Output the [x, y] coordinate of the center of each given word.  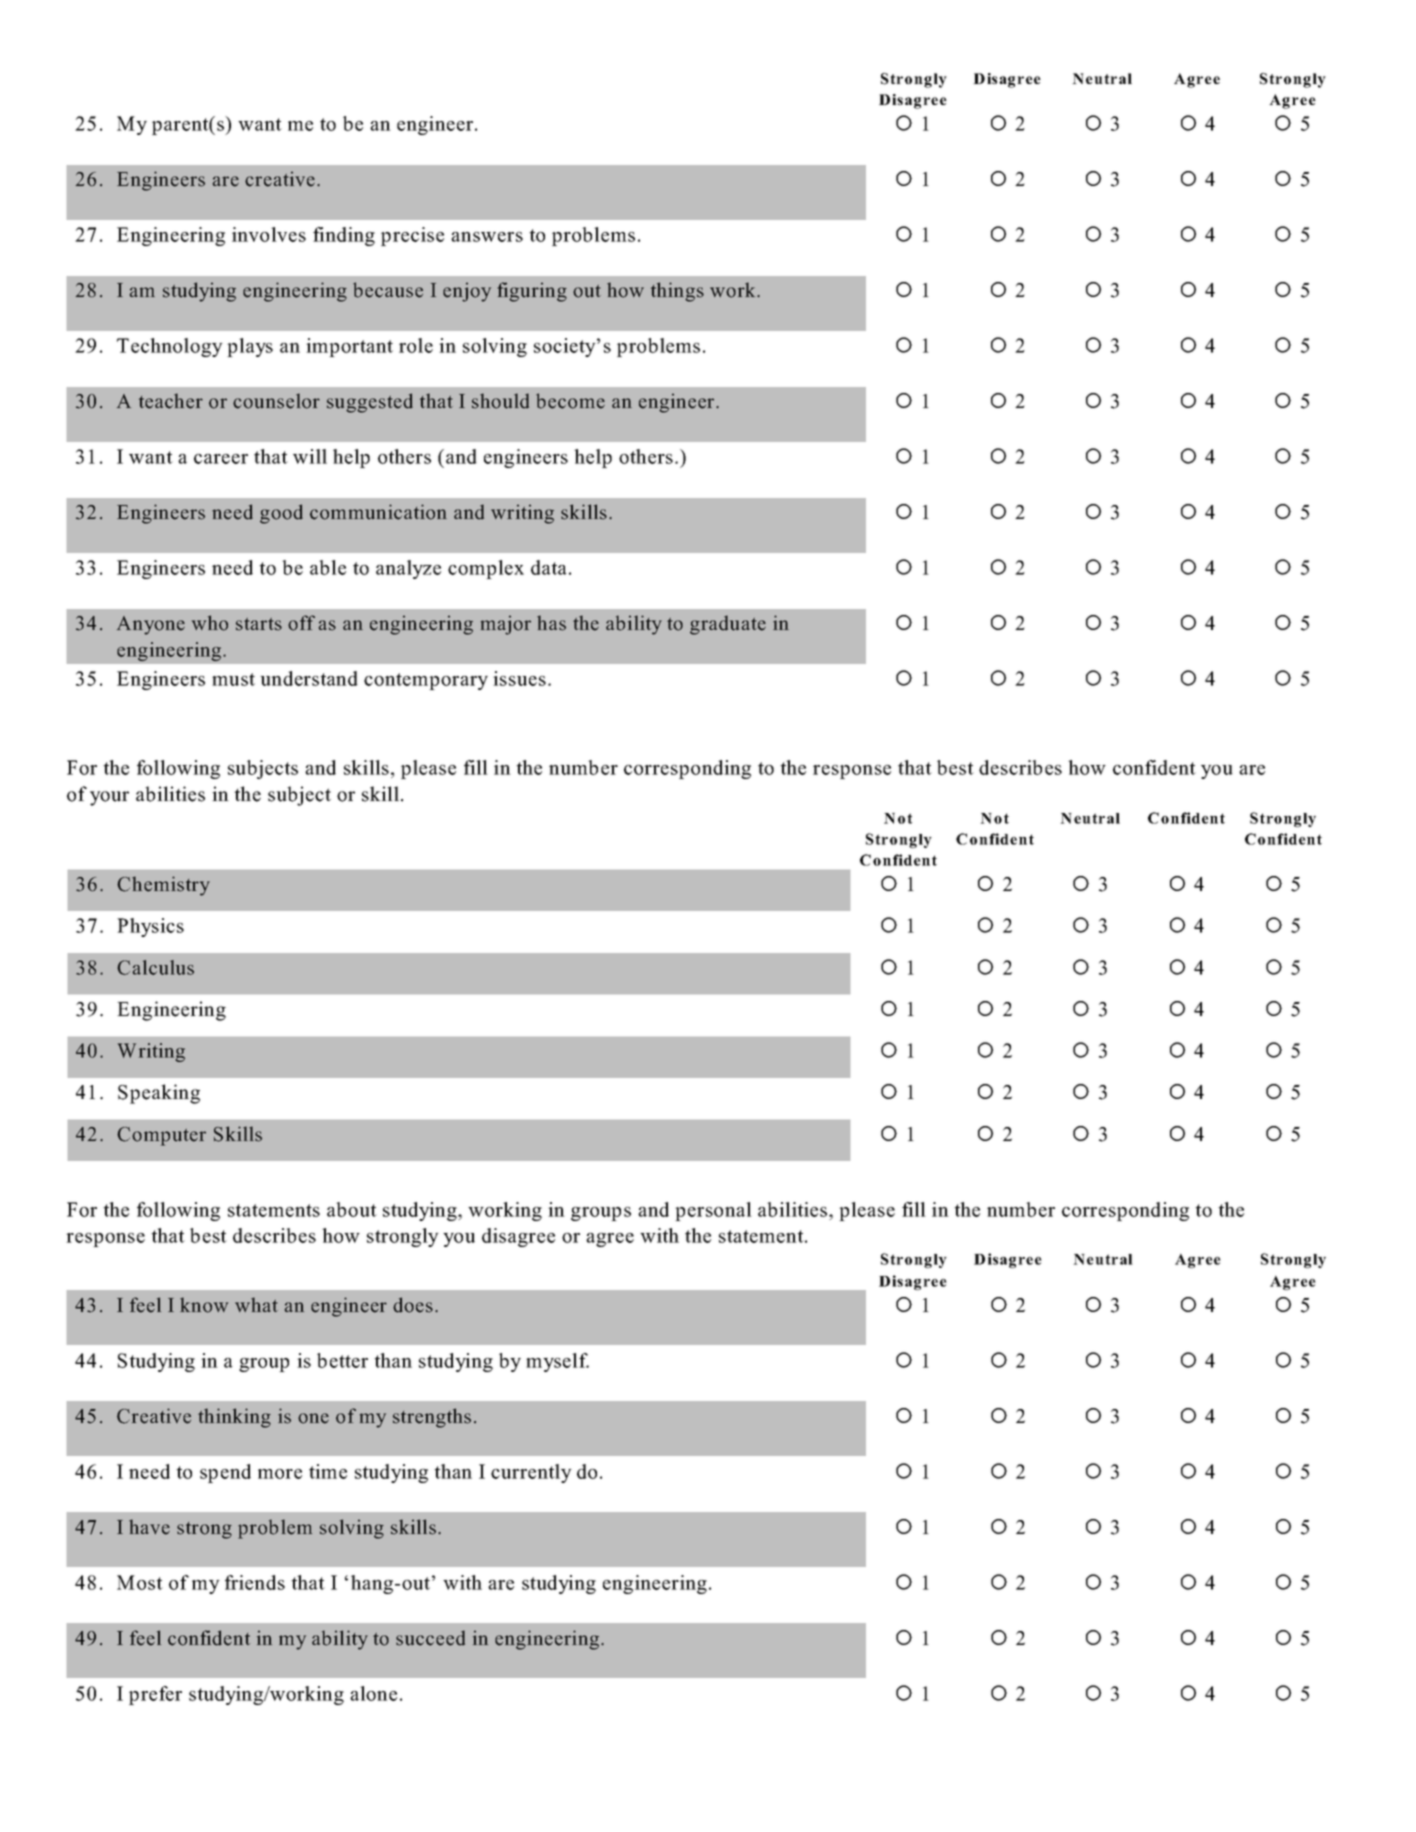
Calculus [155, 967]
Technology [170, 347]
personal [713, 1211]
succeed [430, 1638]
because [388, 290]
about [352, 1209]
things [677, 292]
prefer [155, 1695]
